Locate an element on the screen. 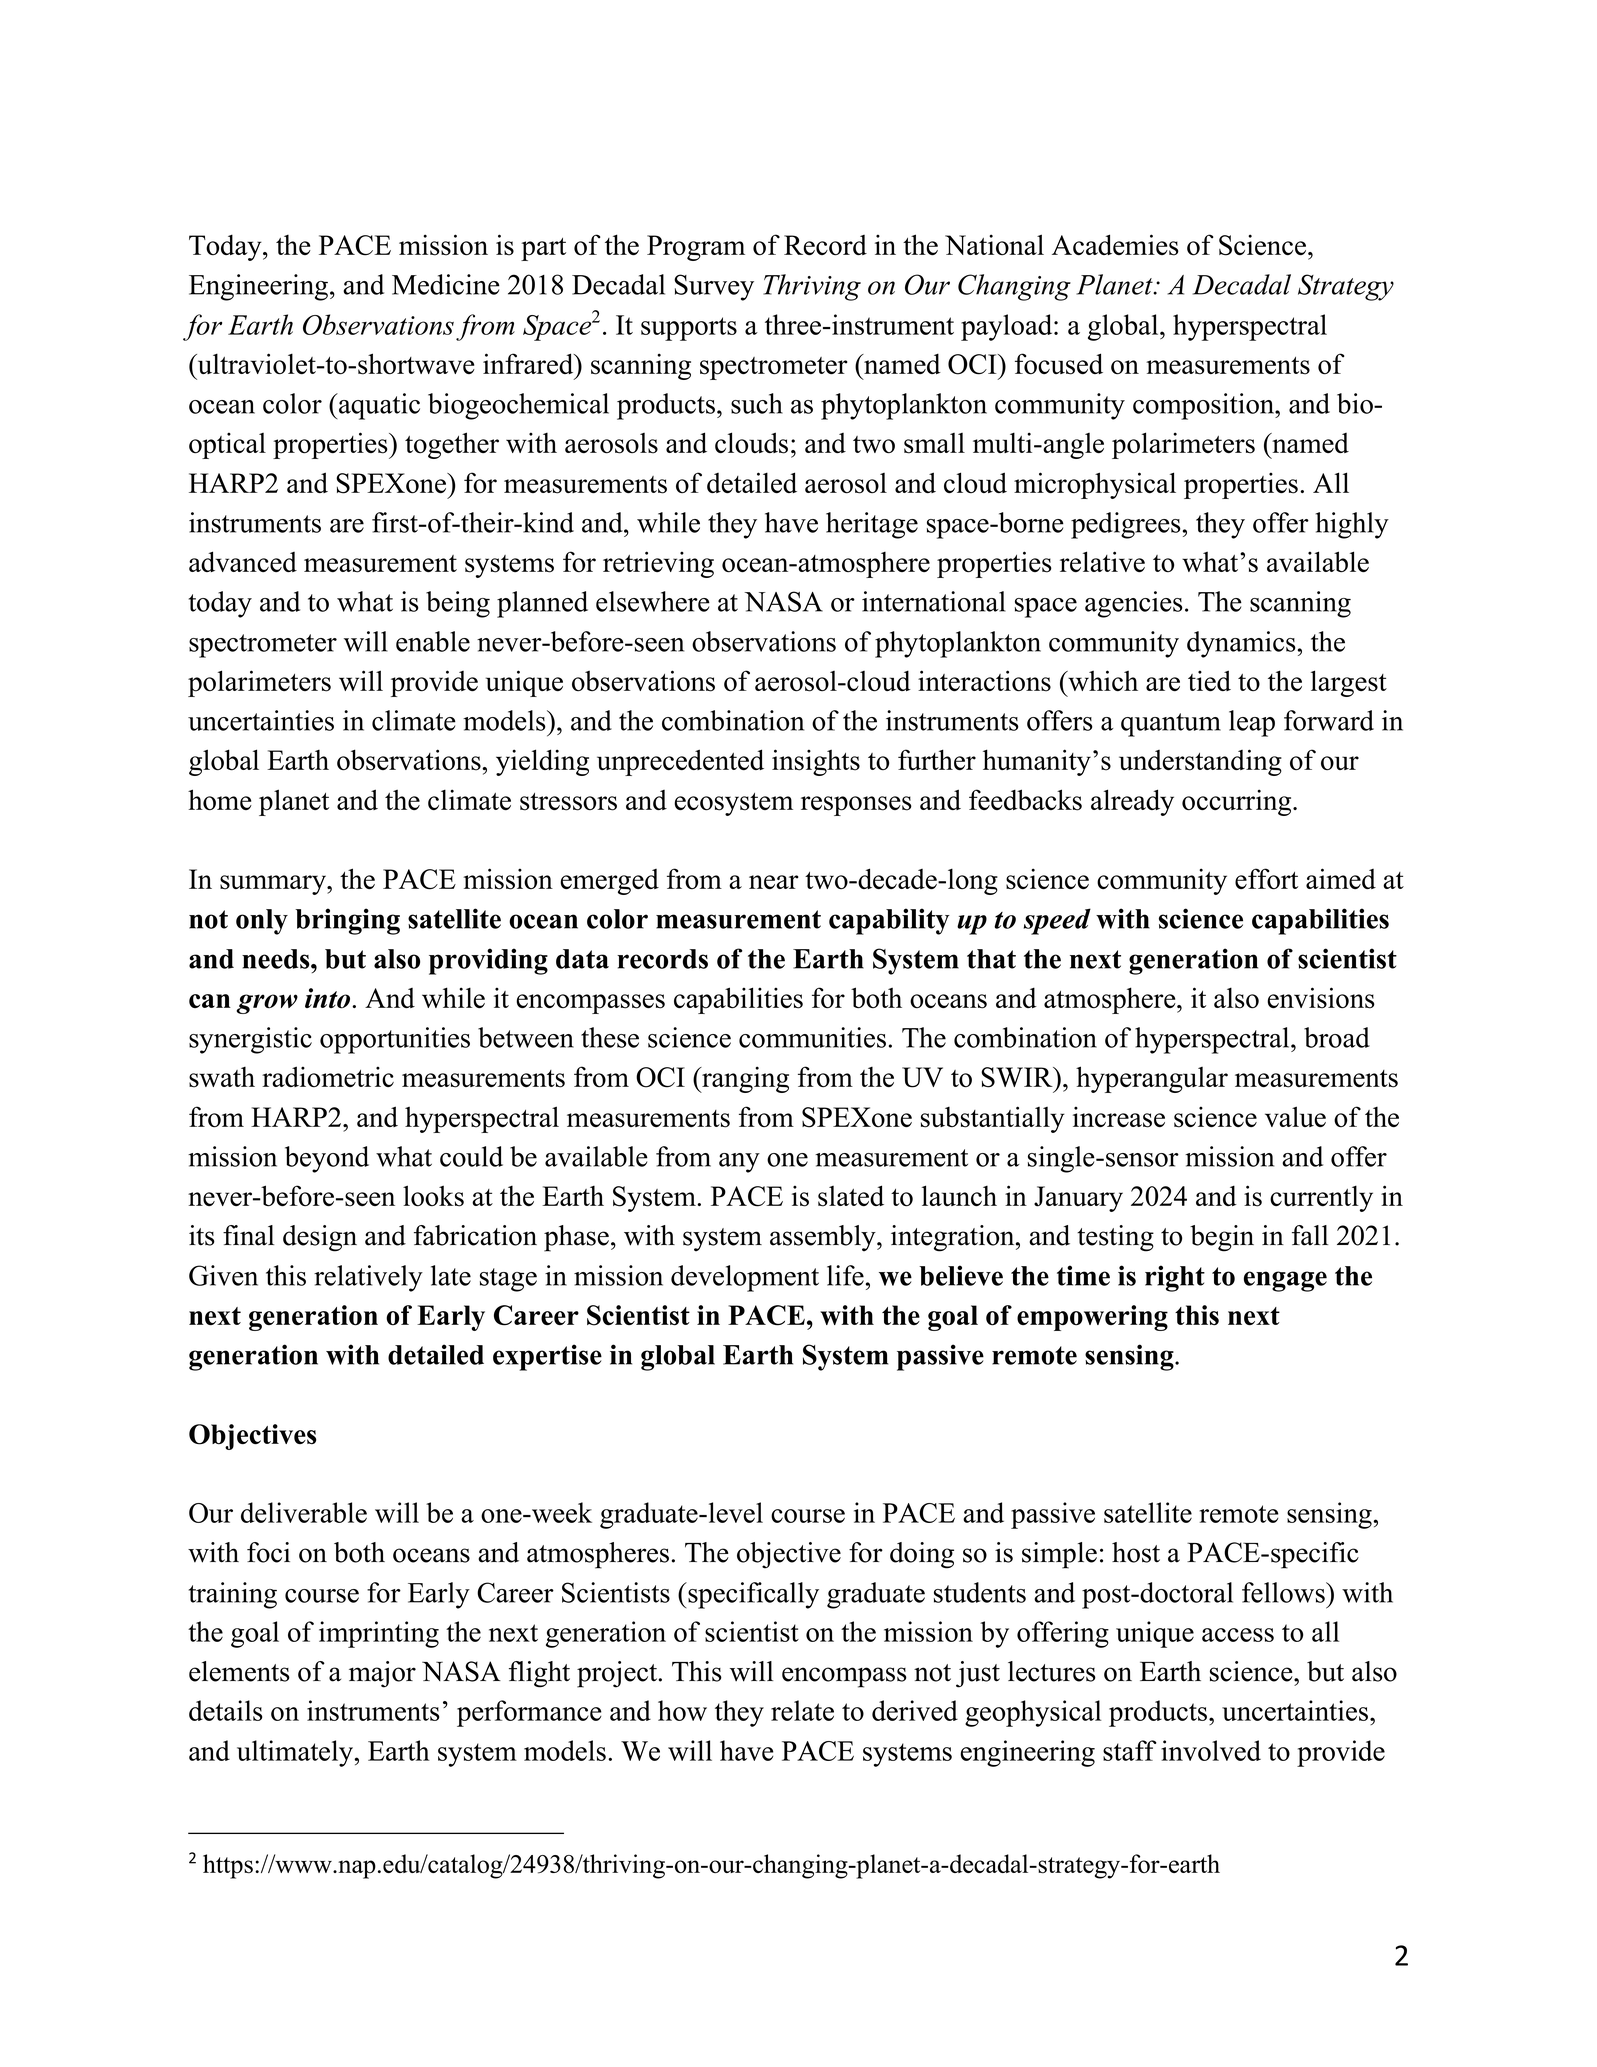  Survey is located at coordinates (714, 287).
